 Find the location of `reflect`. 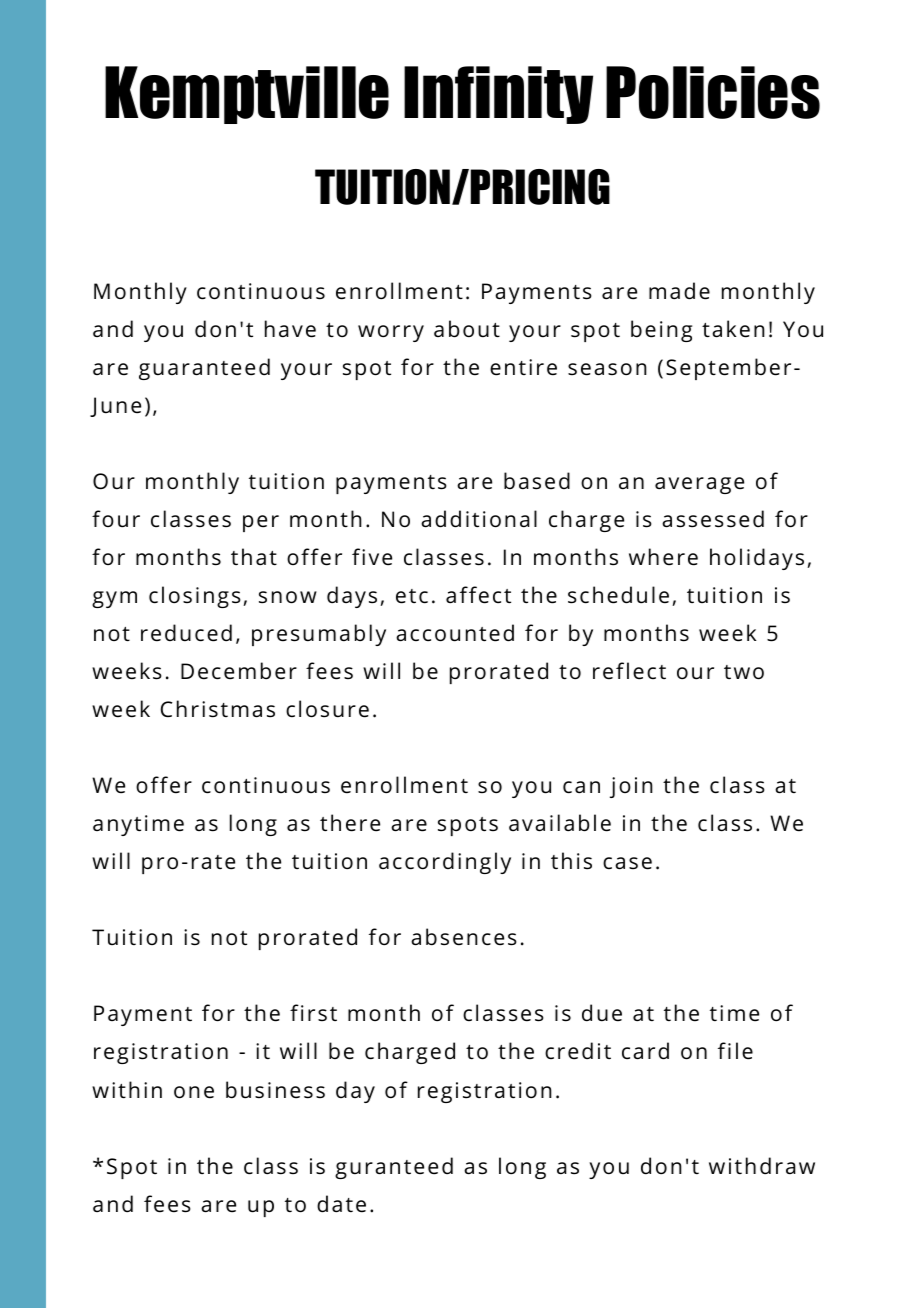

reflect is located at coordinates (629, 671).
